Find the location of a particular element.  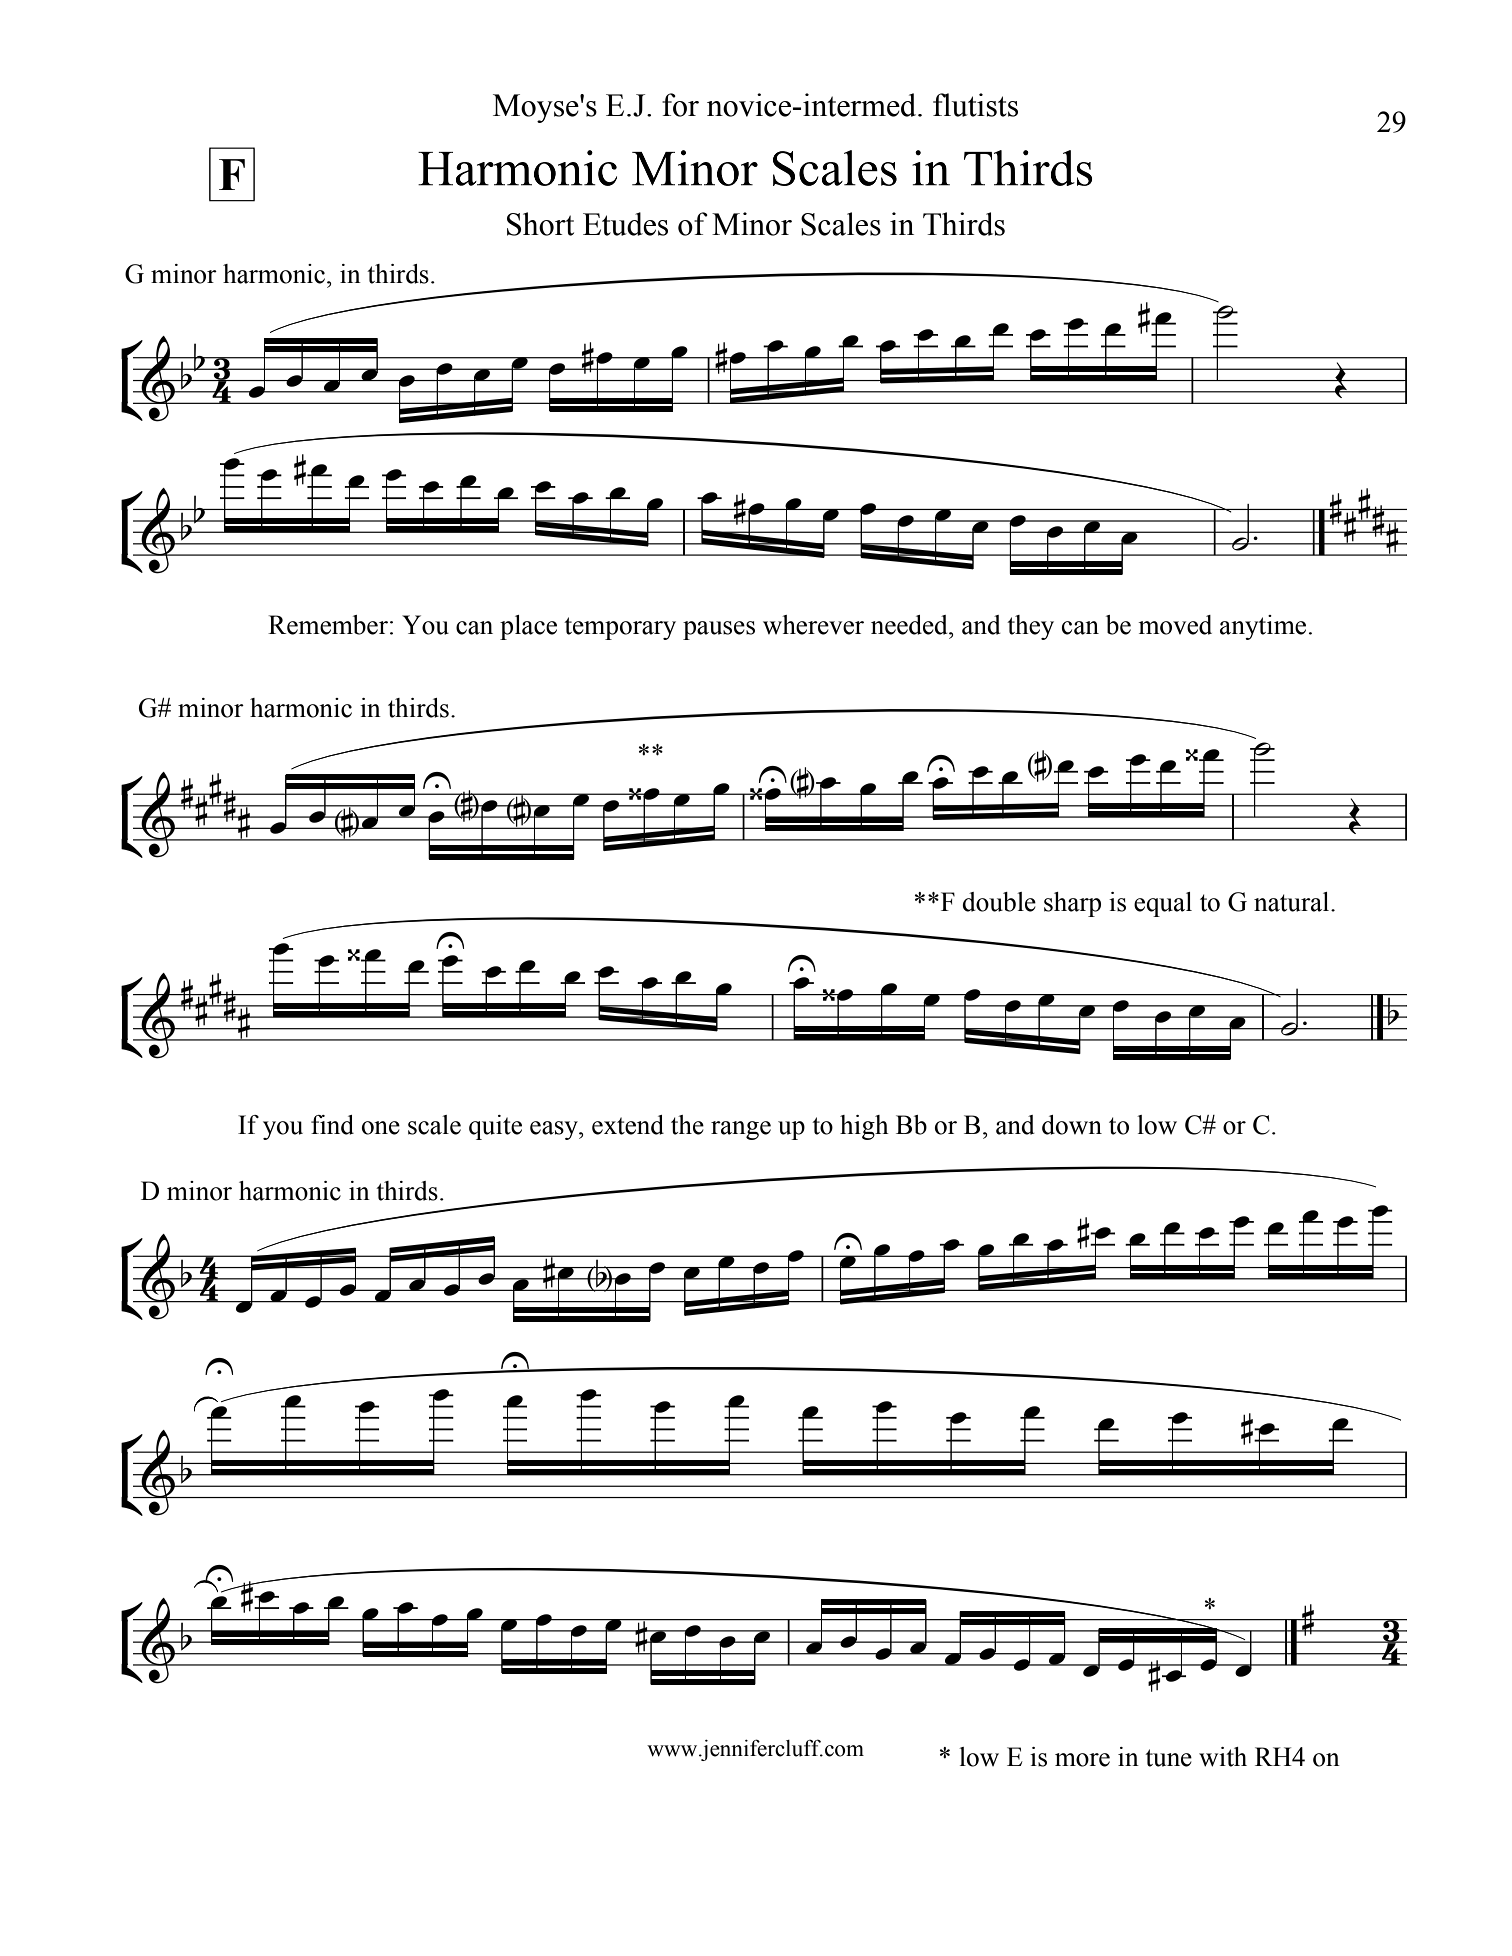

quite is located at coordinates (495, 1127).
